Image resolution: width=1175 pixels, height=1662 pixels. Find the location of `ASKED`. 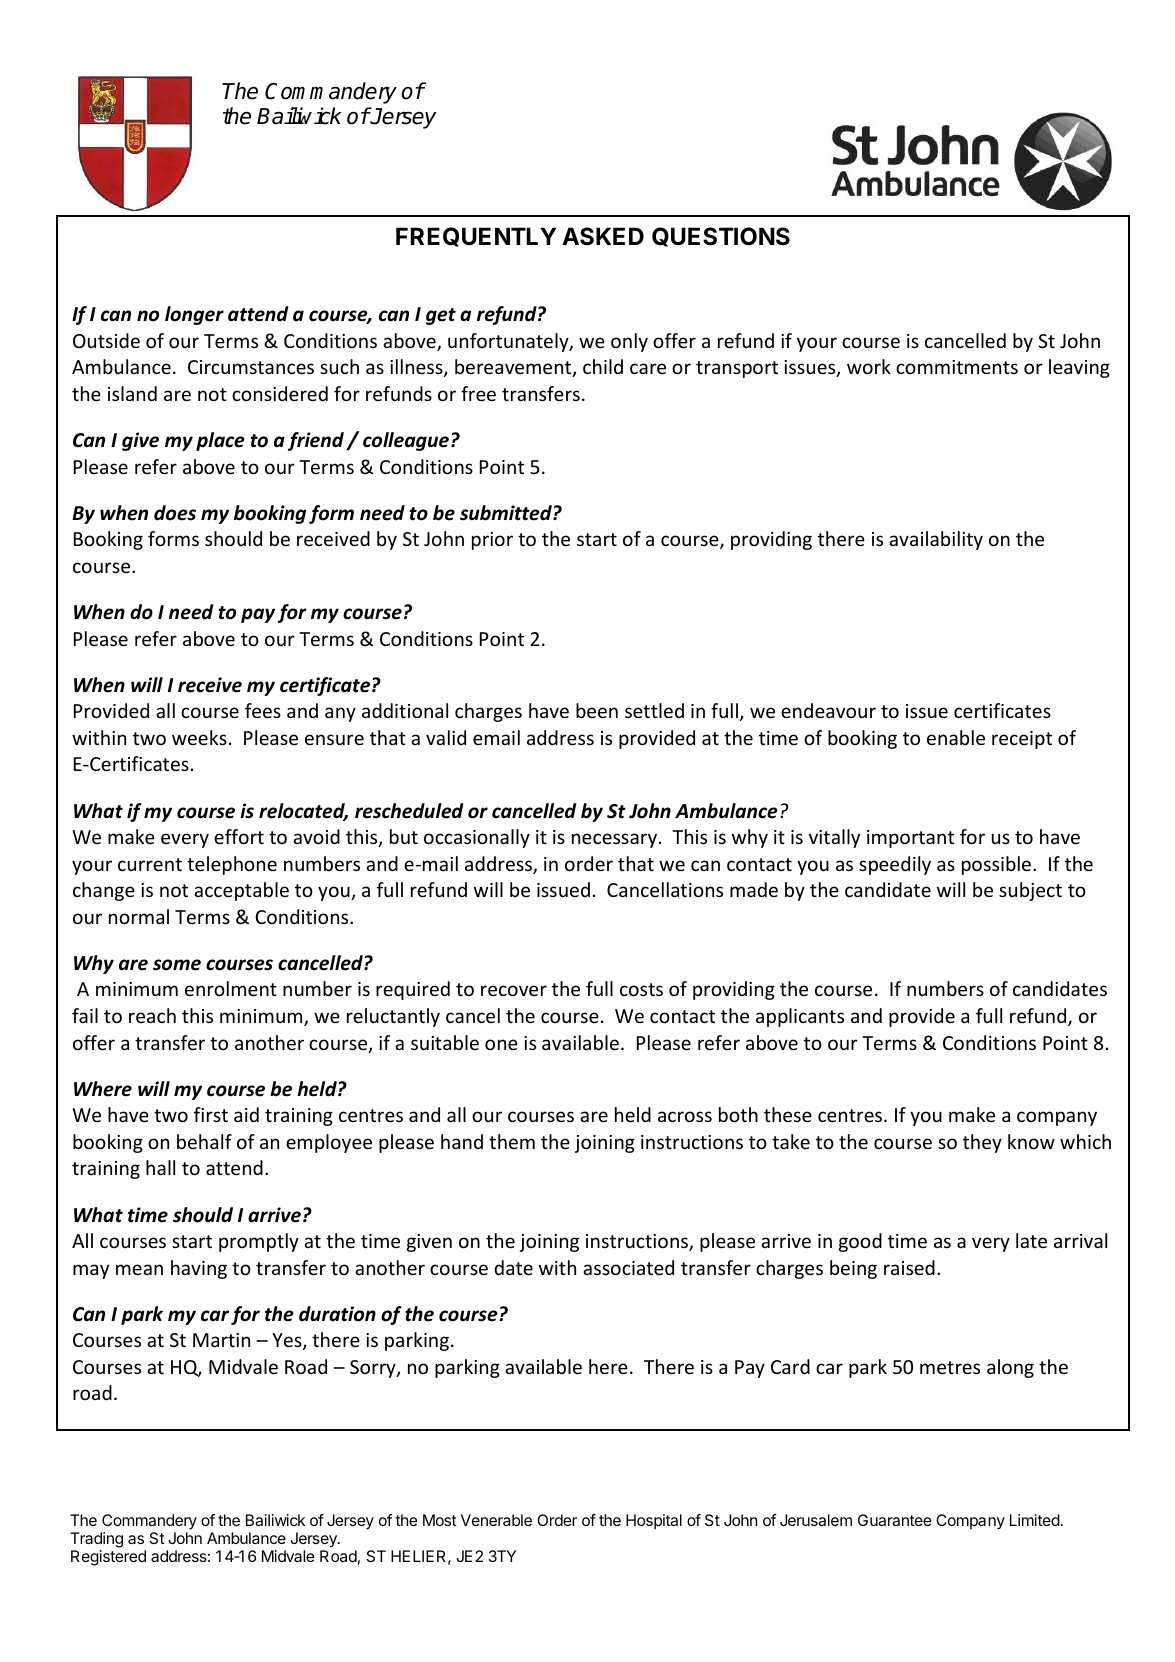

ASKED is located at coordinates (603, 236).
